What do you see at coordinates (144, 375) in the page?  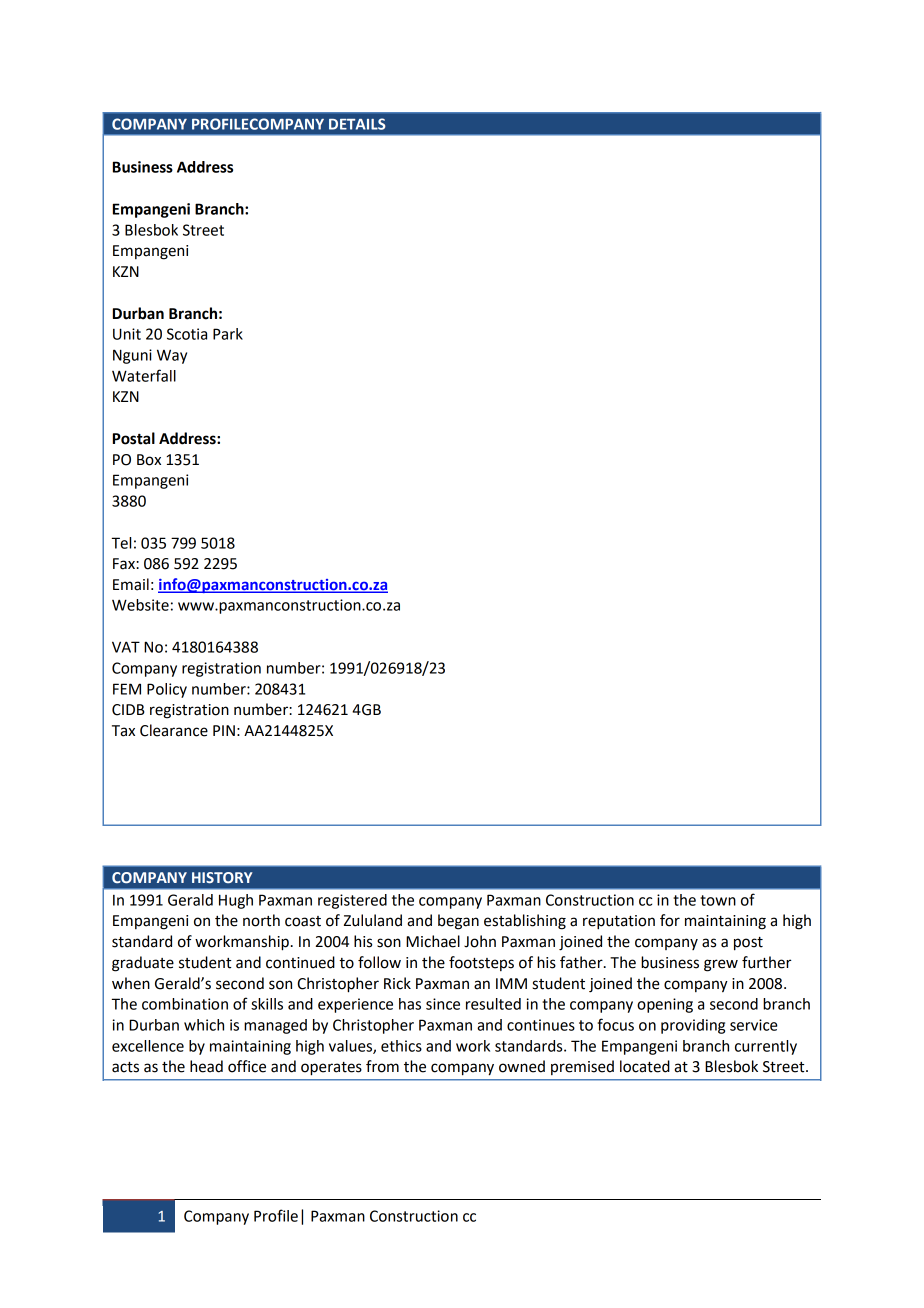 I see `Waterfall` at bounding box center [144, 375].
